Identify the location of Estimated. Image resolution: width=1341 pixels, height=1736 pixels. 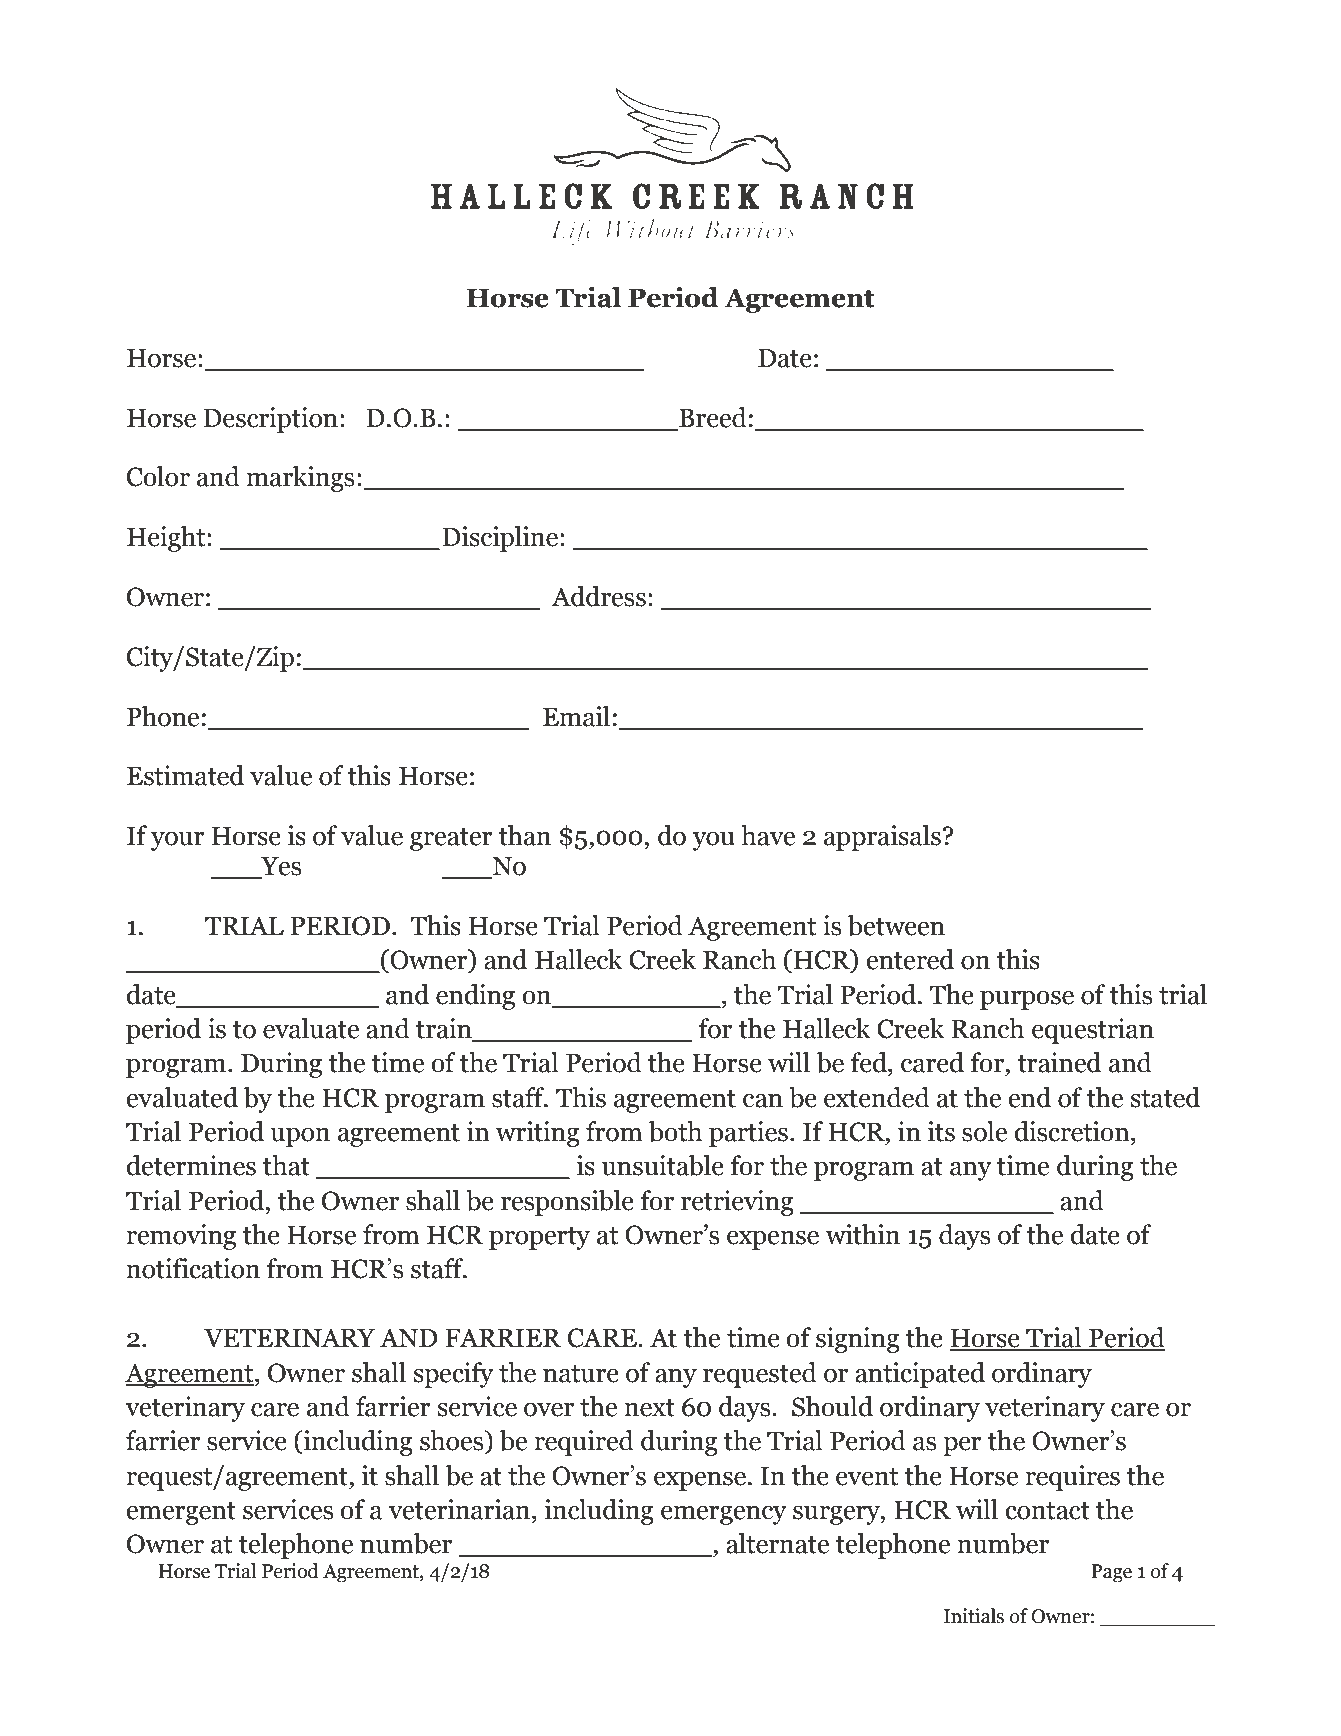
(185, 775).
